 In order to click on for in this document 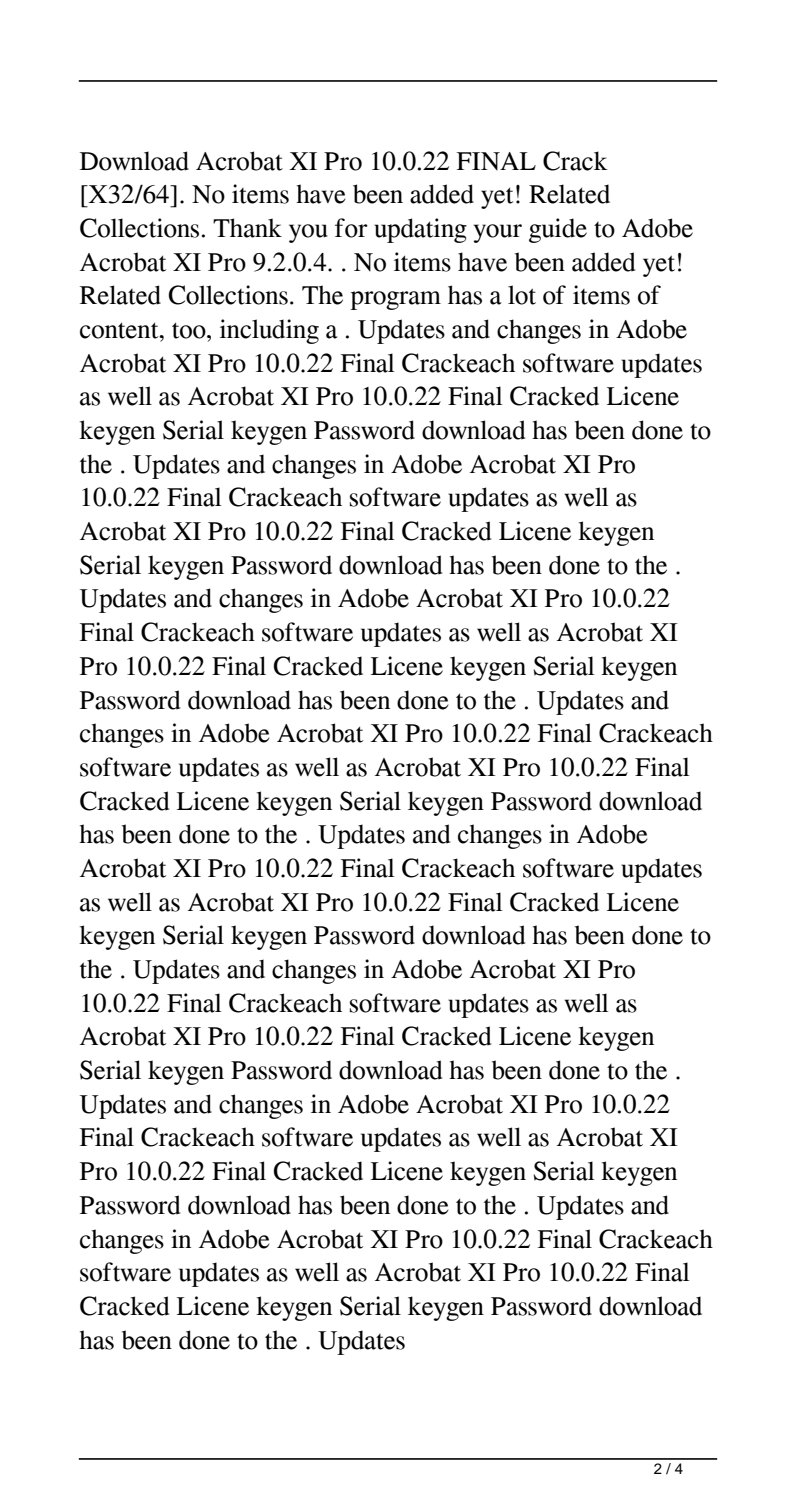, I will do `click(351, 228)`.
